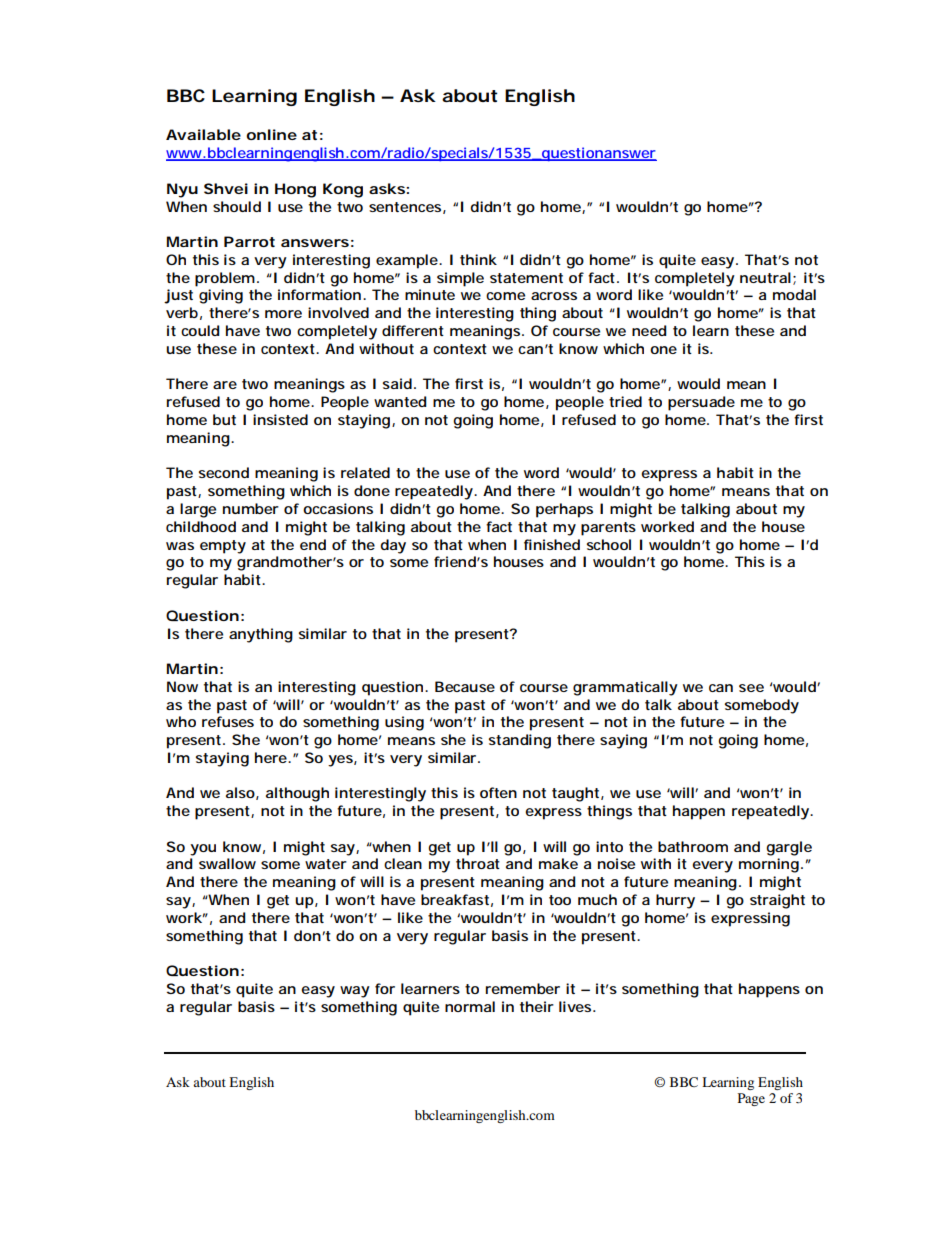 This screenshot has height=1233, width=952. I want to click on way, so click(355, 992).
